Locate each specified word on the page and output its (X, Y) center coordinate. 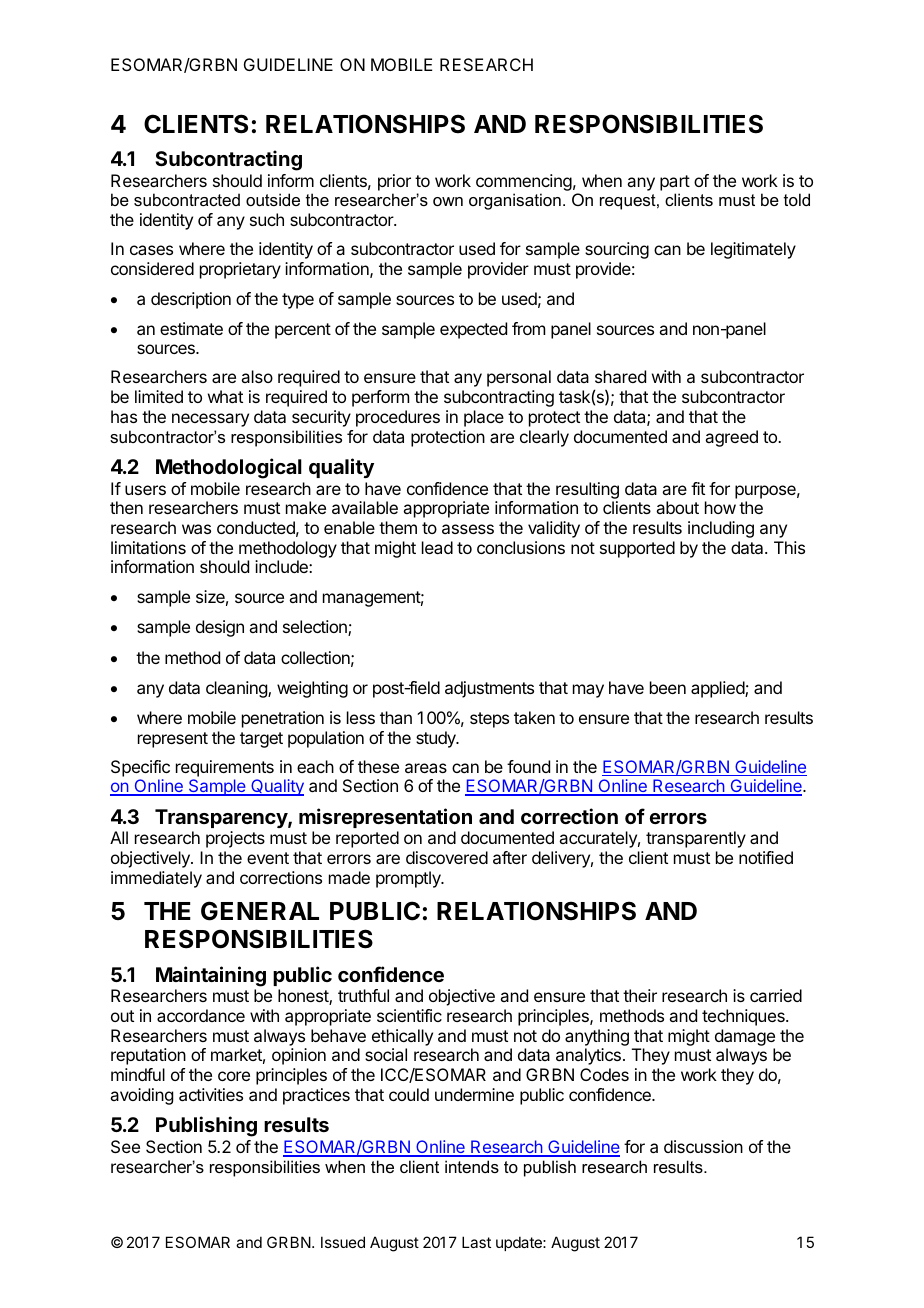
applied (718, 689)
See (125, 1146)
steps (489, 720)
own (448, 201)
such (267, 219)
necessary (210, 420)
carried (776, 995)
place (484, 418)
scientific (409, 1015)
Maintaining (211, 976)
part (675, 183)
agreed (731, 438)
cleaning (237, 689)
